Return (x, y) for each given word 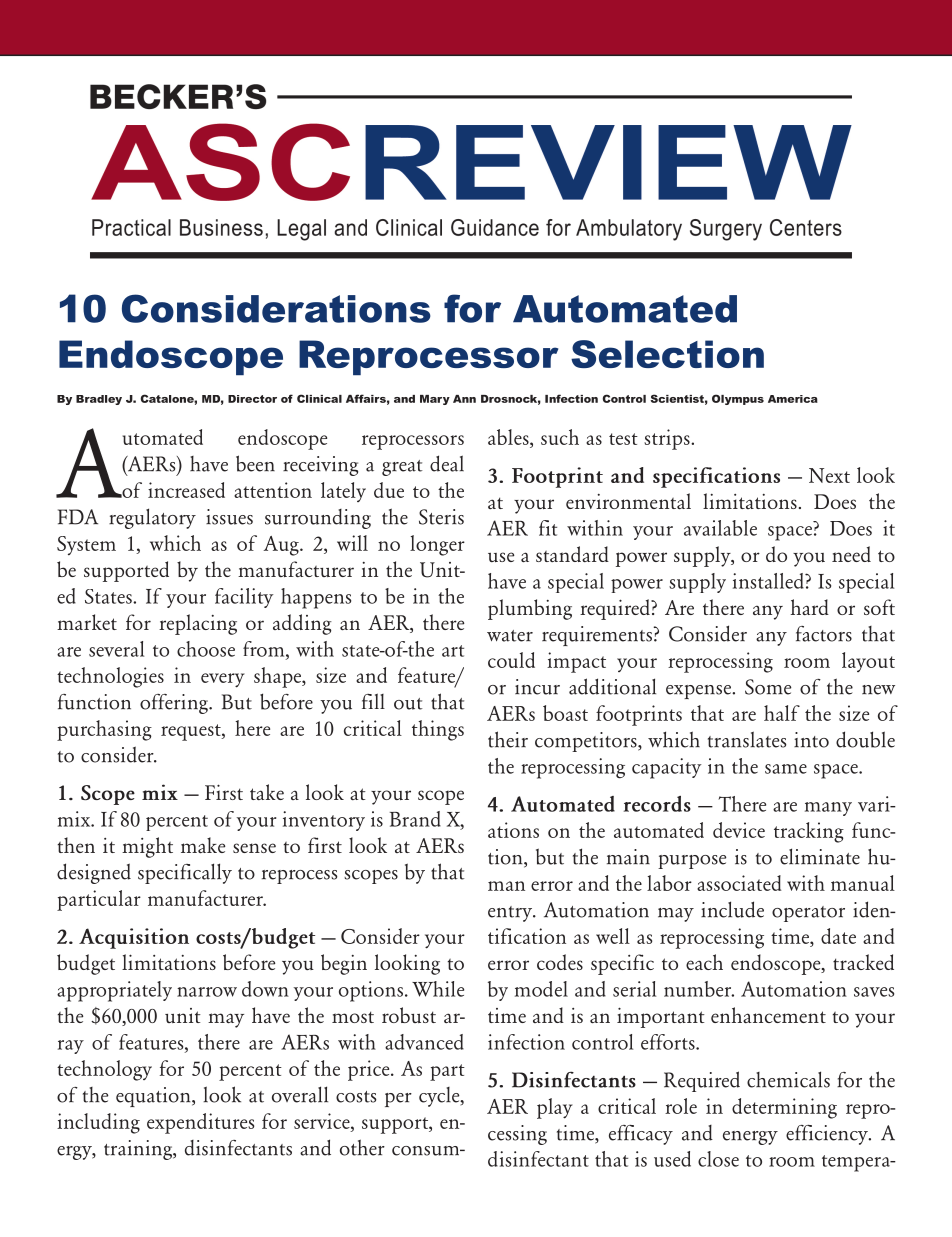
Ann (464, 399)
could (511, 660)
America (793, 399)
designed (94, 873)
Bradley (99, 400)
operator (808, 914)
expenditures (200, 1123)
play (555, 1108)
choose (206, 649)
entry (511, 914)
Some (768, 687)
